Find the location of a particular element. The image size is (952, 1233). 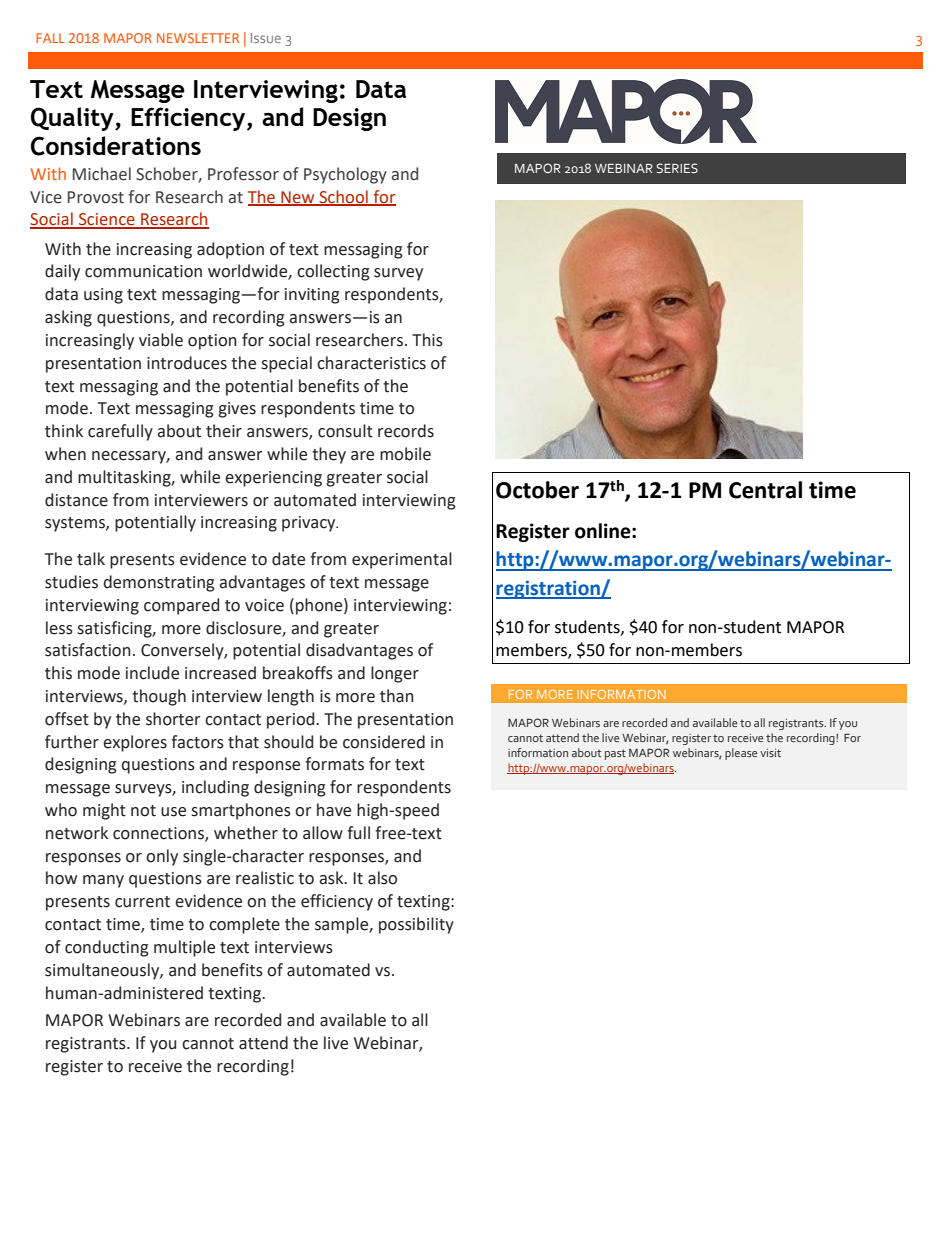

viable is located at coordinates (161, 340).
